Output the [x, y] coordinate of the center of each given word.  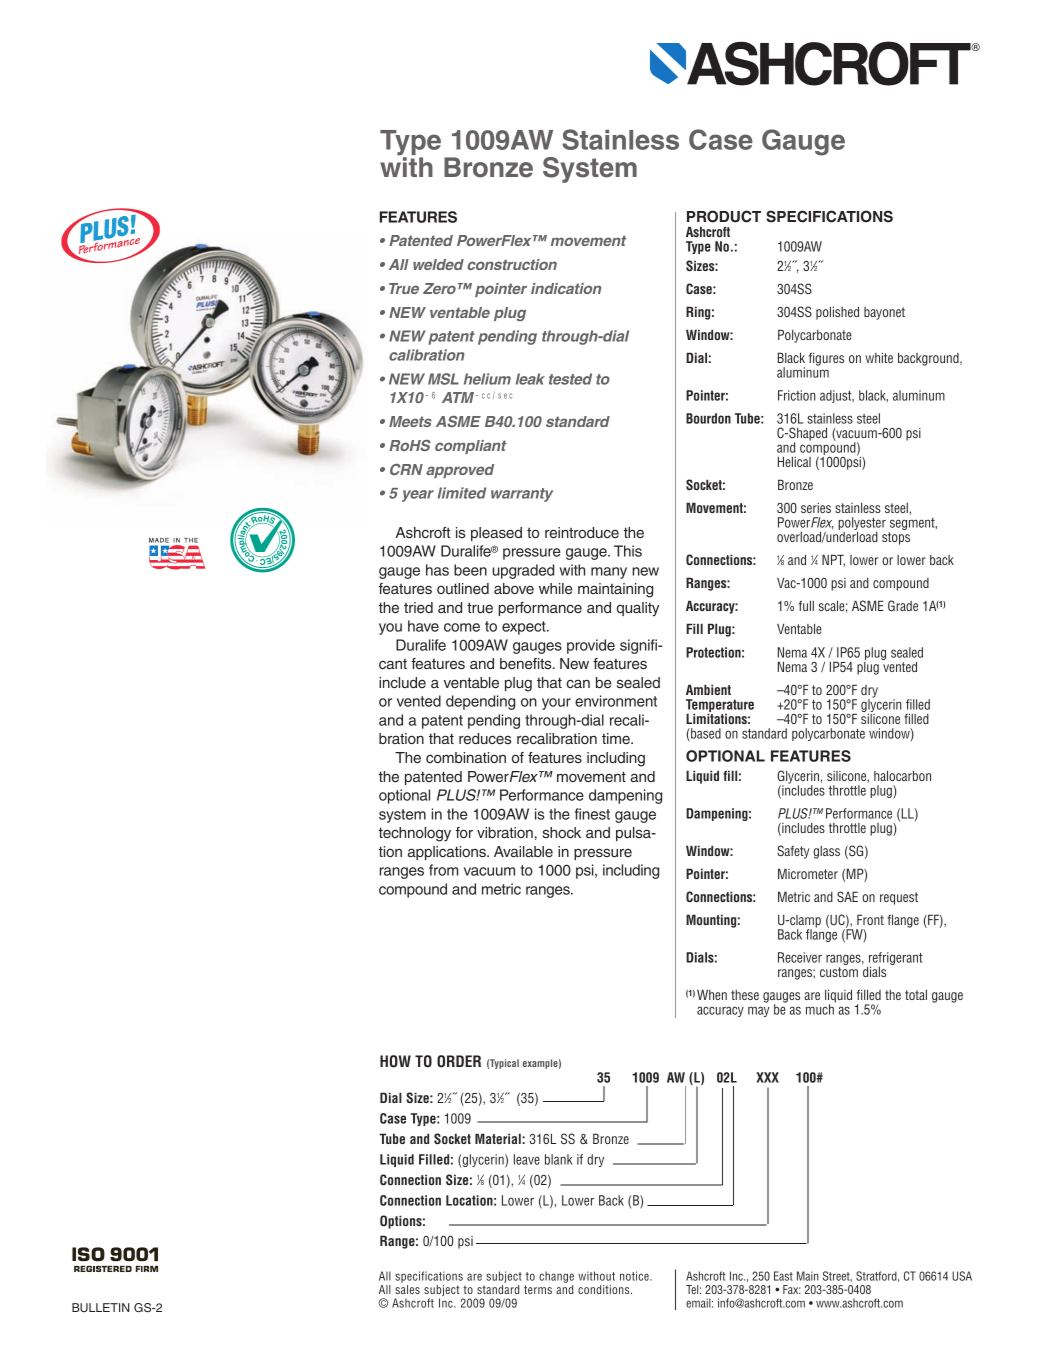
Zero [441, 288]
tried [418, 607]
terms [538, 1289]
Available [523, 851]
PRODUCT [724, 216]
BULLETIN [100, 1307]
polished [837, 313]
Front [870, 919]
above [514, 588]
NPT [833, 560]
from [443, 870]
